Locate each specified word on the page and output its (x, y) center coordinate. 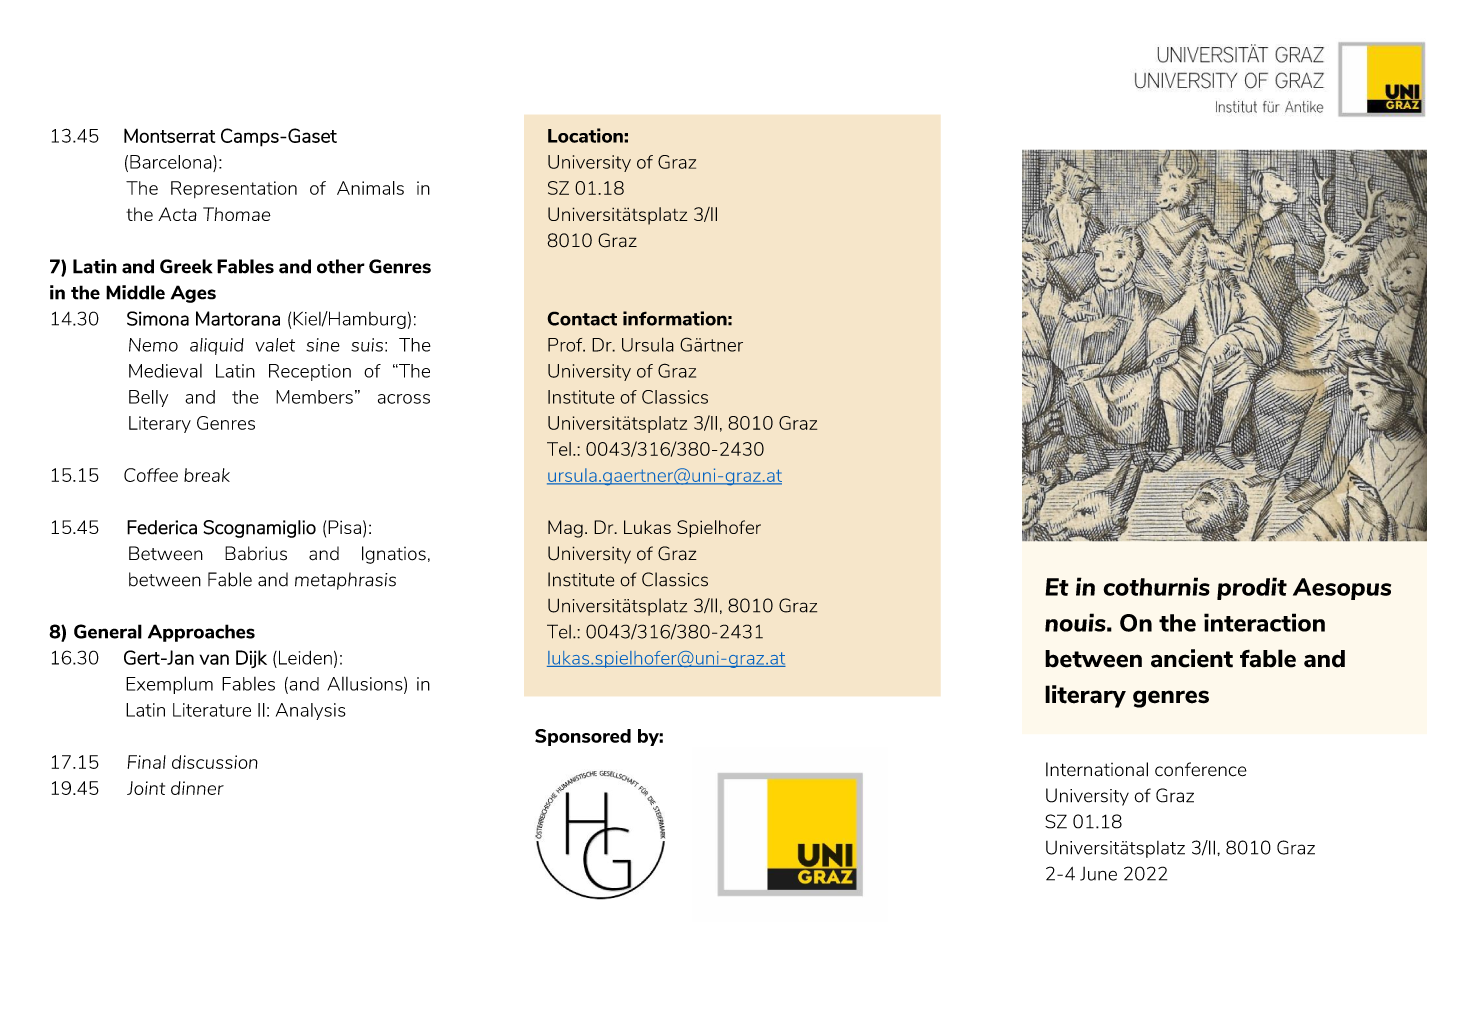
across (404, 399)
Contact (582, 318)
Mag (565, 529)
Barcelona (172, 162)
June (1098, 874)
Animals (370, 188)
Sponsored (583, 737)
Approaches (201, 633)
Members (314, 397)
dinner (197, 788)
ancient (1192, 658)
